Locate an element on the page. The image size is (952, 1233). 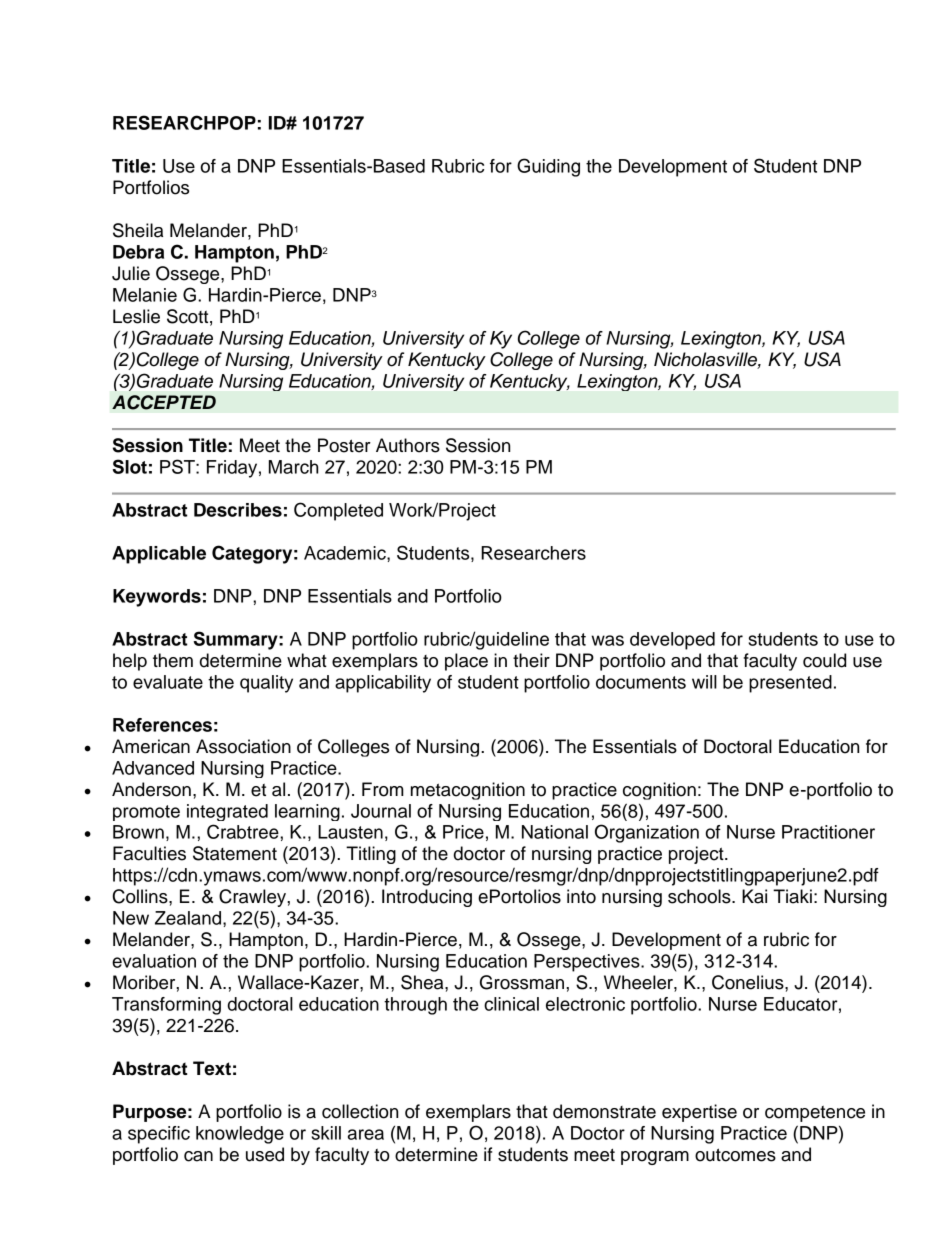
developed is located at coordinates (672, 641).
